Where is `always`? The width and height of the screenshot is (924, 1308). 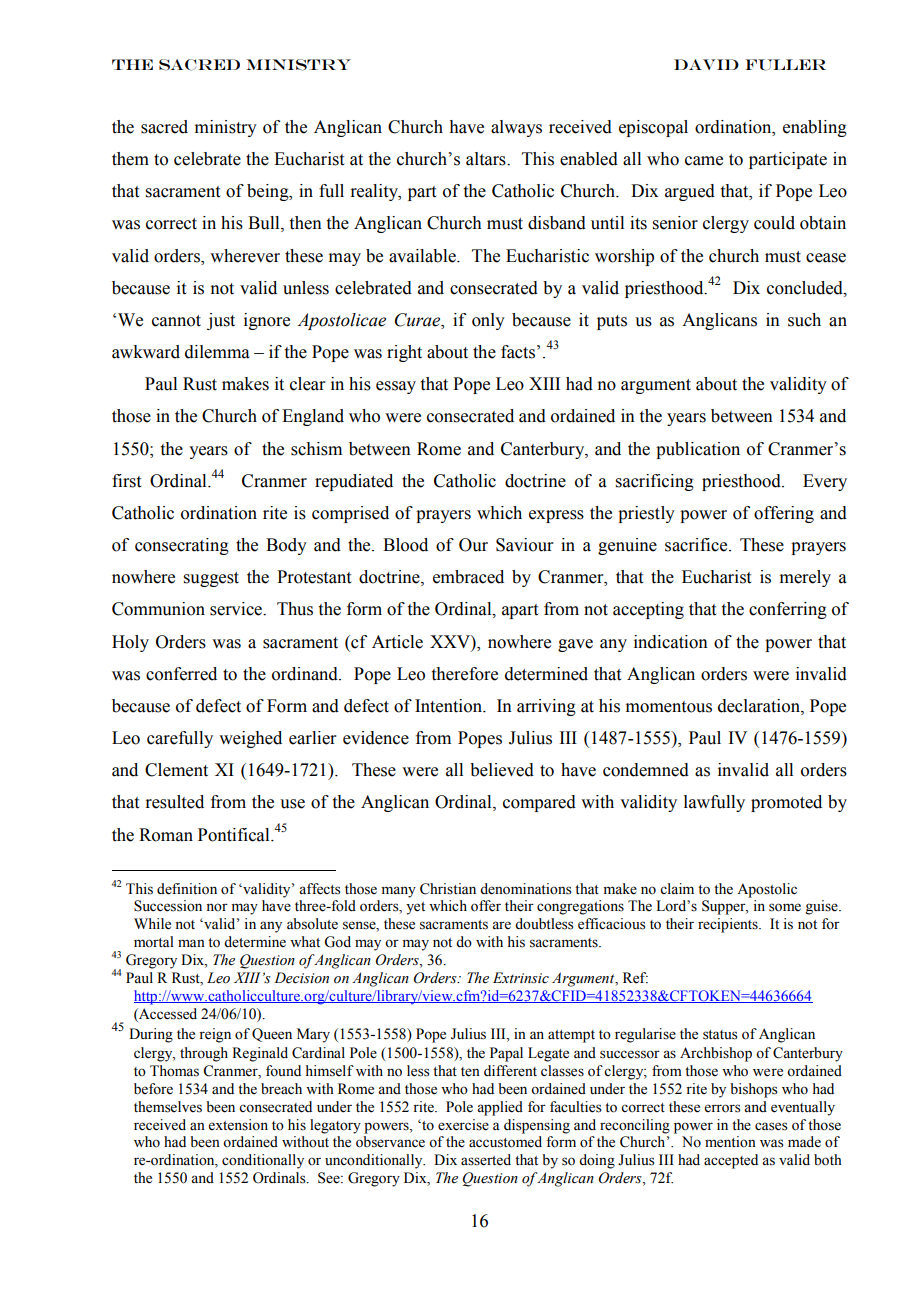
always is located at coordinates (516, 128).
